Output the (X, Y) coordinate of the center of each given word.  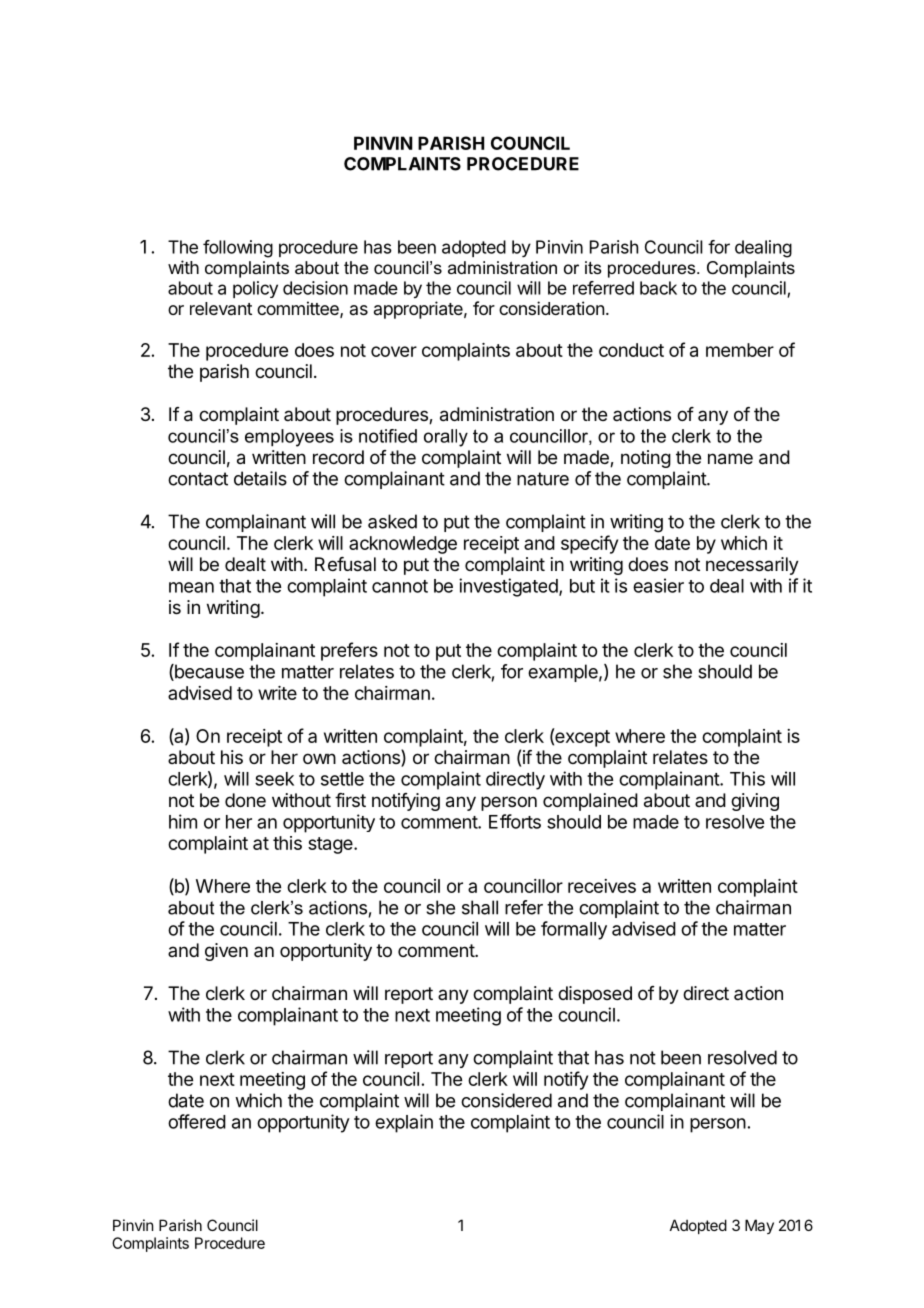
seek (274, 779)
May (759, 1226)
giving (755, 802)
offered (197, 1121)
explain (404, 1123)
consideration (551, 308)
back (658, 288)
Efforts (515, 821)
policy (255, 289)
